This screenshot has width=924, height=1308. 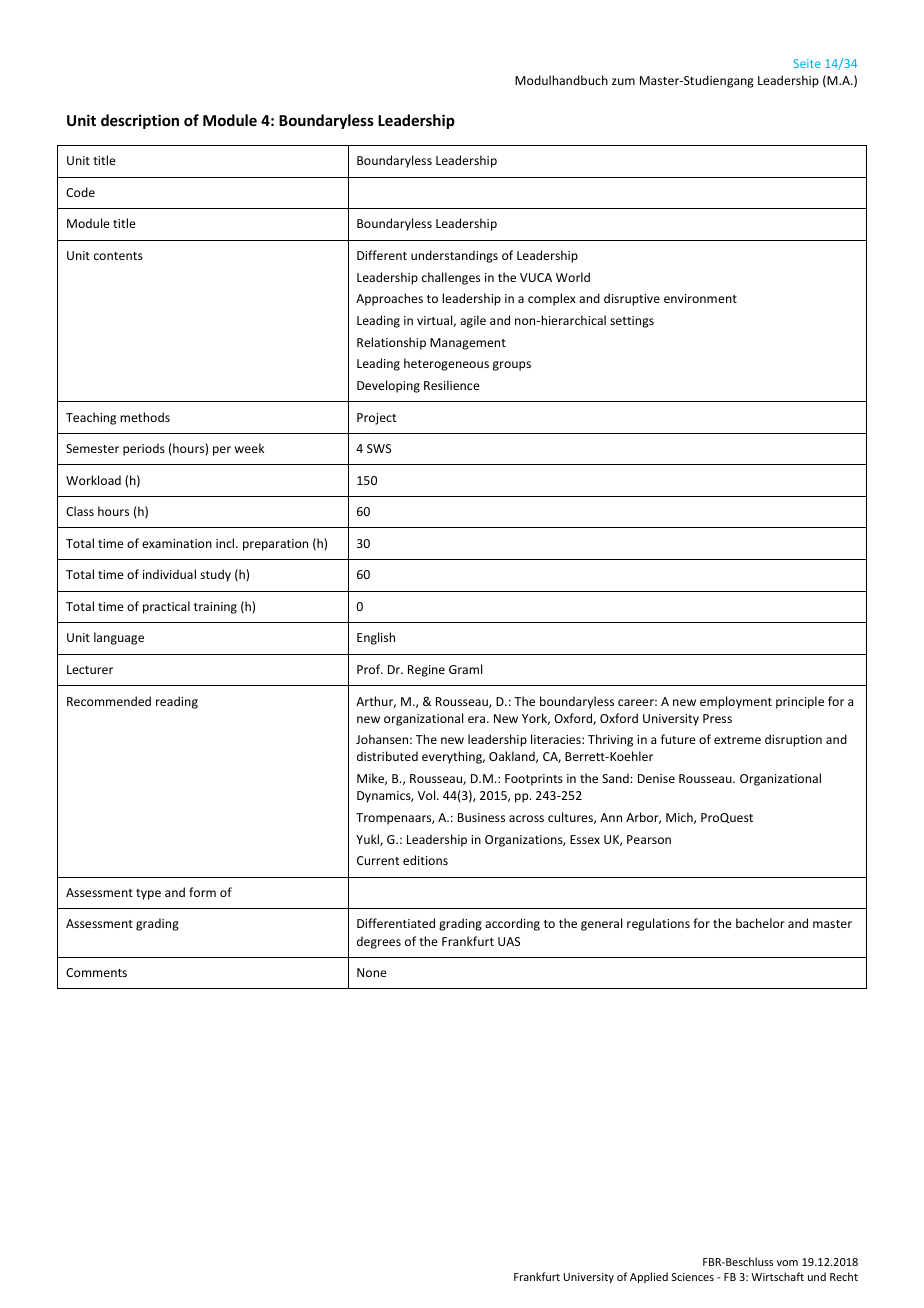 I want to click on extreme, so click(x=737, y=740).
